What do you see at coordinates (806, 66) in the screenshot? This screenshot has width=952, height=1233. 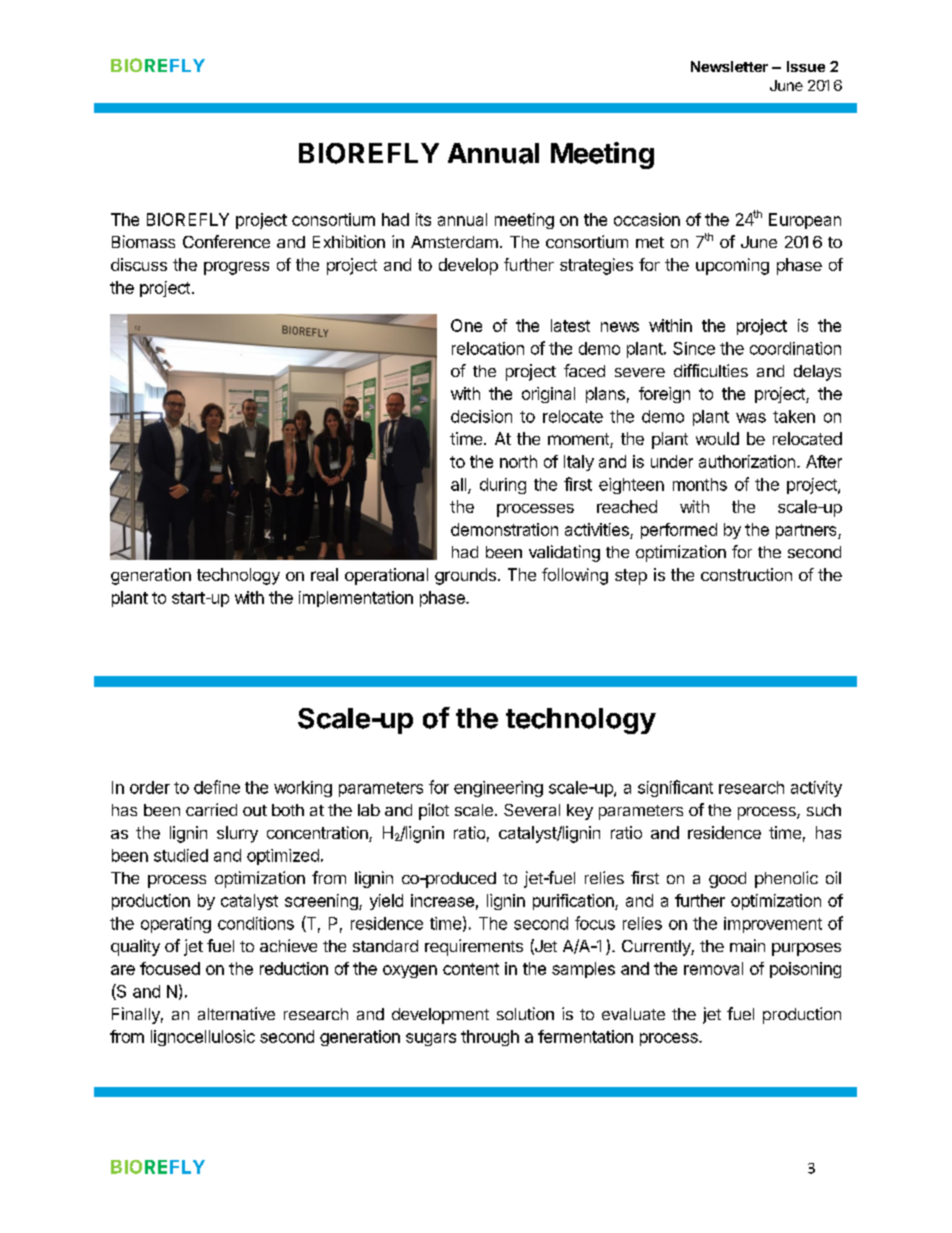 I see `Issue` at bounding box center [806, 66].
